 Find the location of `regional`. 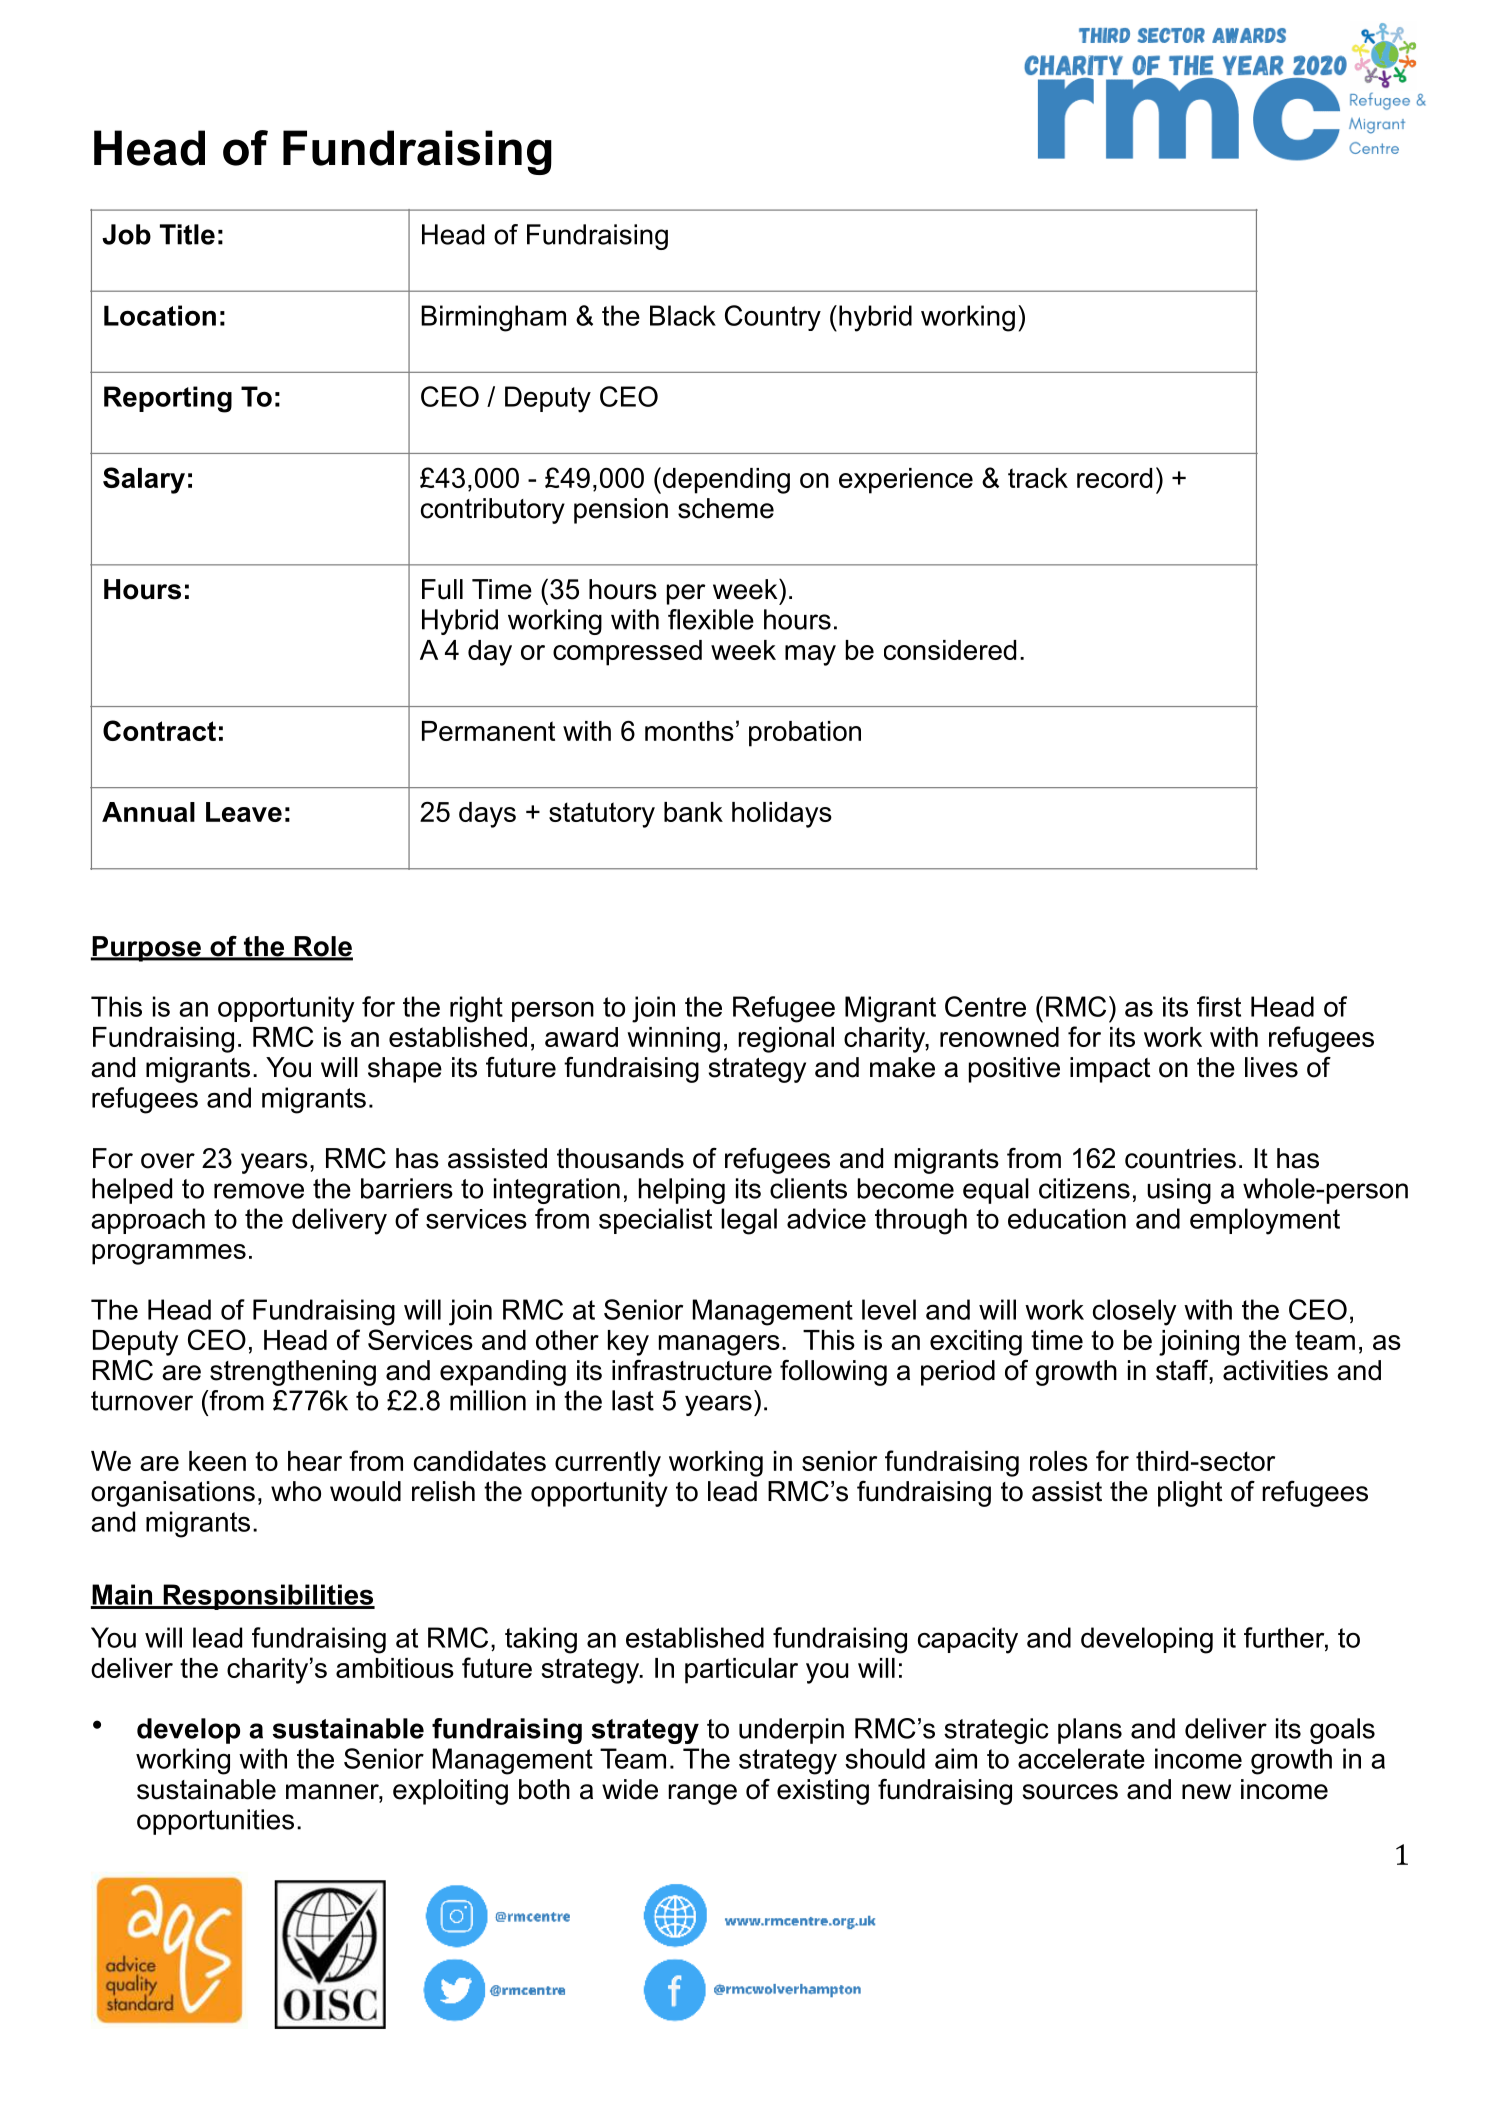

regional is located at coordinates (786, 1040).
